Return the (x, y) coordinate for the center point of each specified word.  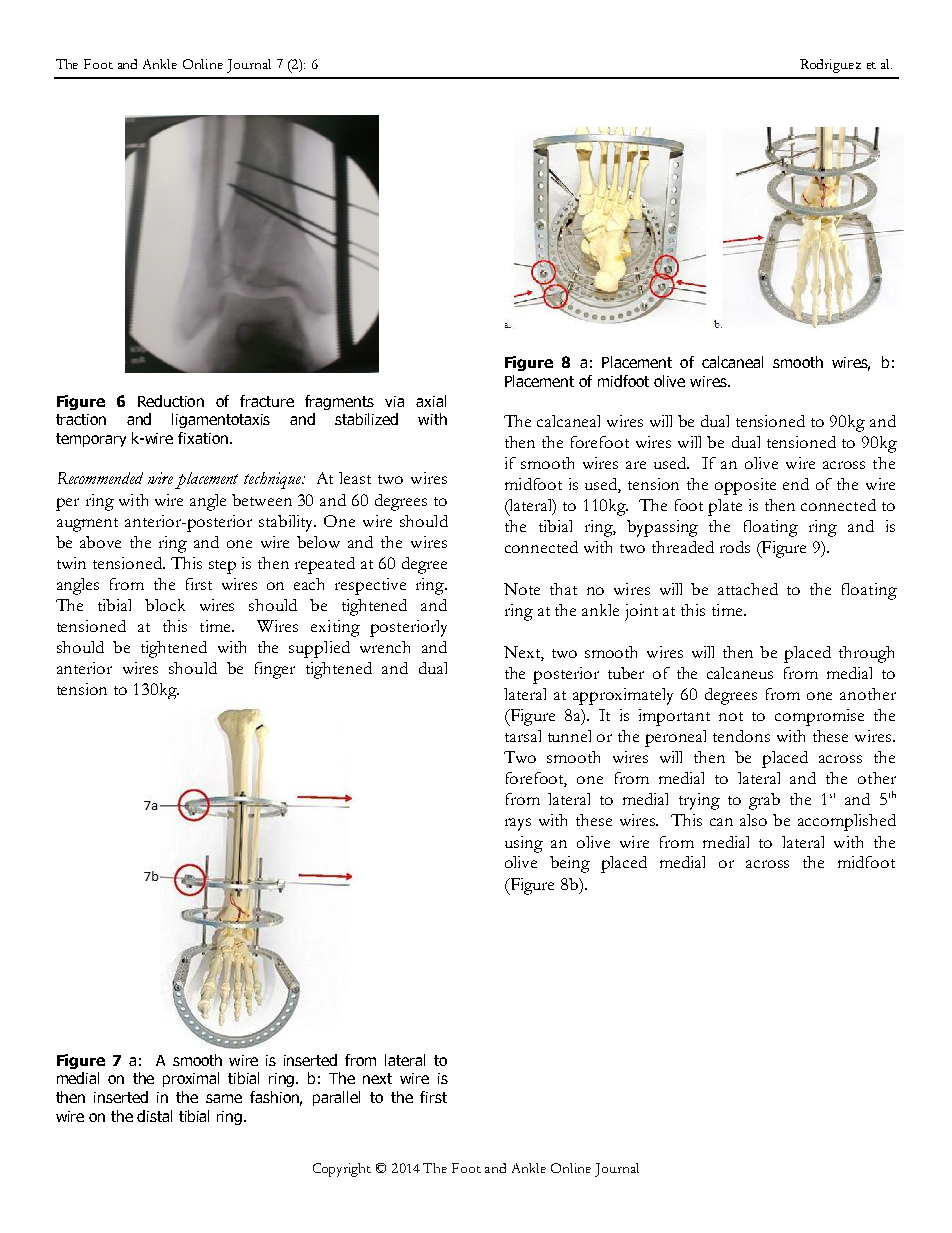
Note (522, 589)
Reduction (171, 401)
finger (275, 670)
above (100, 542)
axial (431, 401)
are (636, 465)
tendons (741, 736)
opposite (745, 486)
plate (725, 507)
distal (154, 1116)
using (524, 844)
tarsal (523, 736)
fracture (267, 401)
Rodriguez (830, 66)
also (753, 820)
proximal (191, 1079)
